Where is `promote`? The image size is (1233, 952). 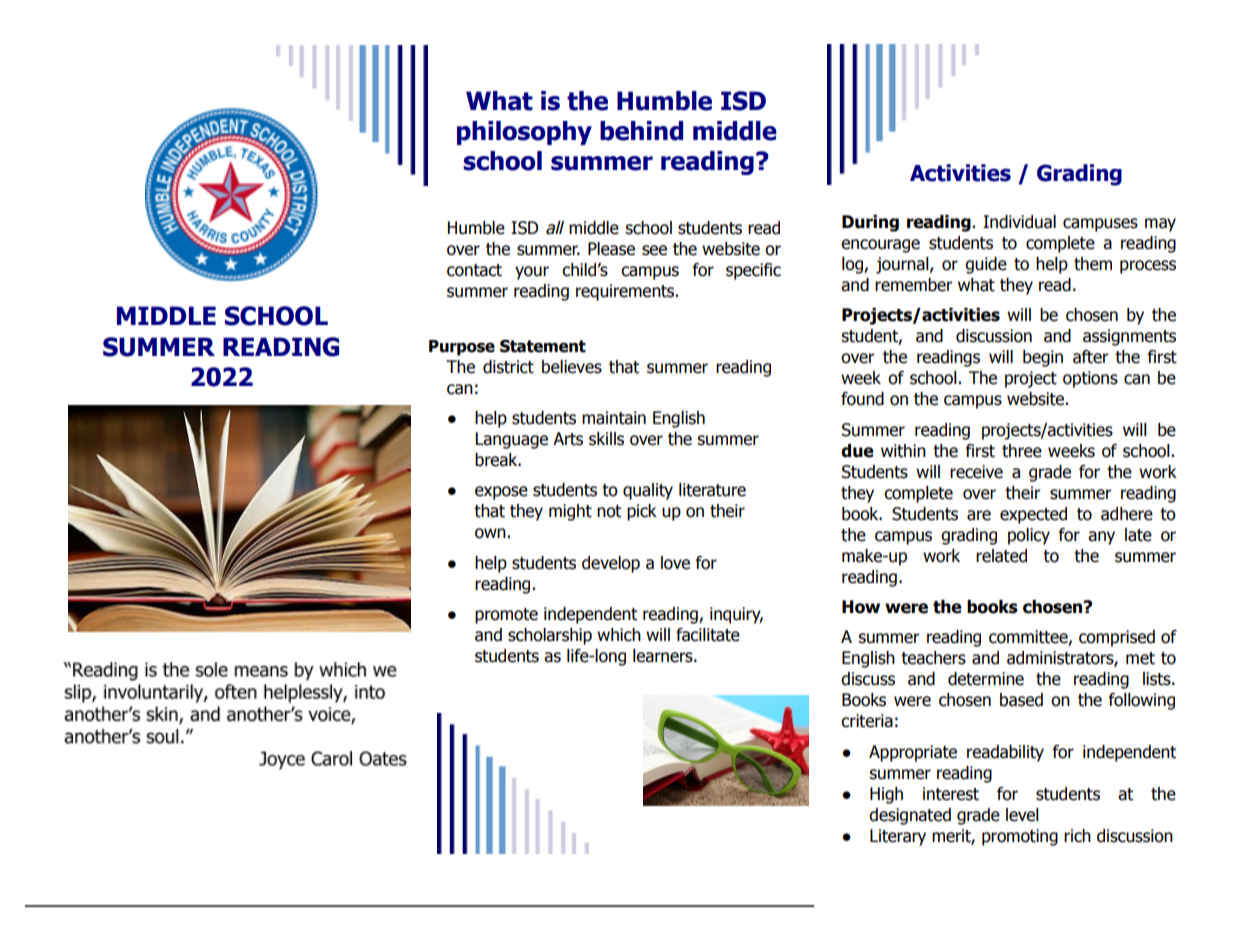
promote is located at coordinates (506, 616).
